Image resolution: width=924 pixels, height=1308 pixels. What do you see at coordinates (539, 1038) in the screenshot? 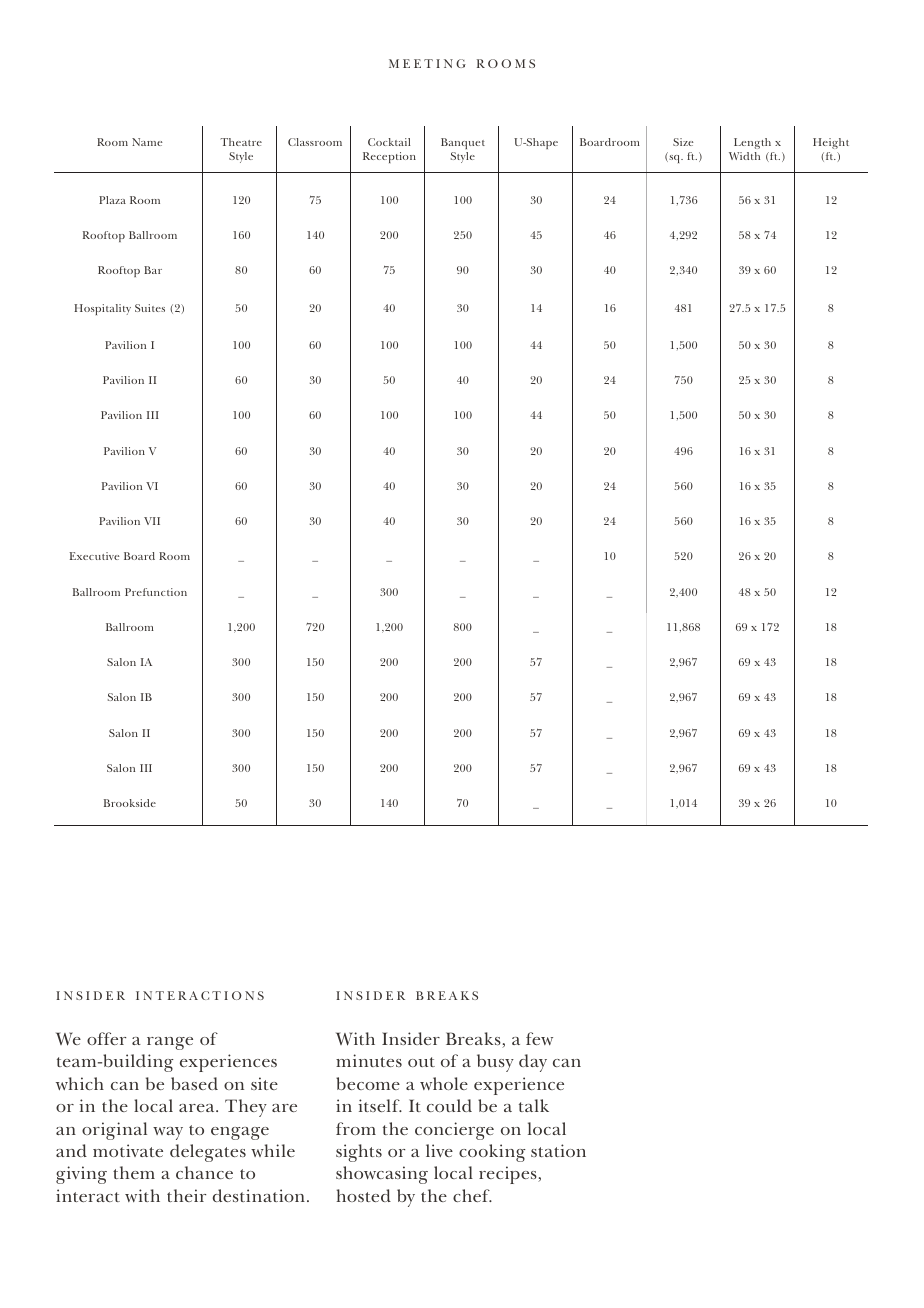
I see `few` at bounding box center [539, 1038].
